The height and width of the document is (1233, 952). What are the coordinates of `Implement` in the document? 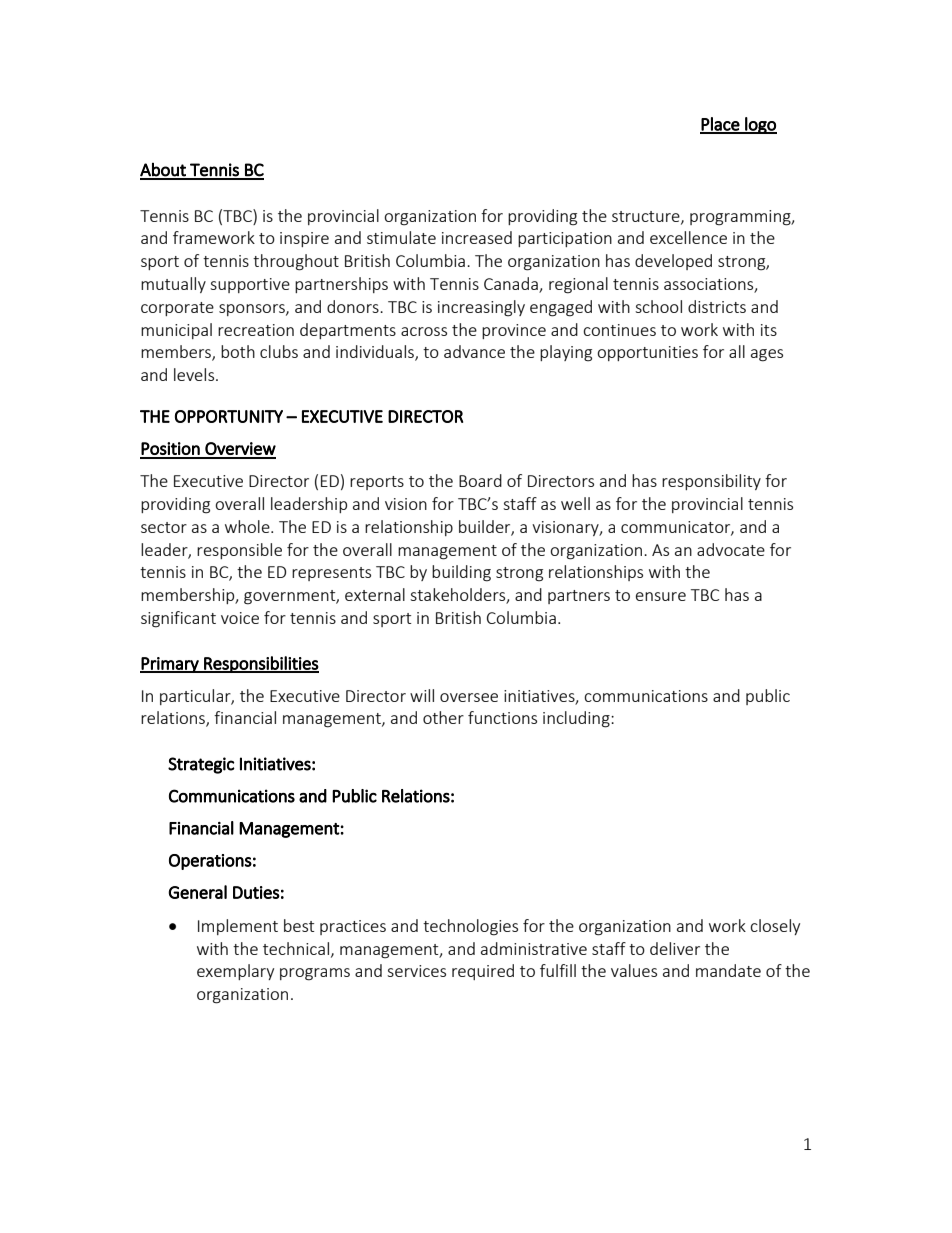 It's located at (238, 927).
